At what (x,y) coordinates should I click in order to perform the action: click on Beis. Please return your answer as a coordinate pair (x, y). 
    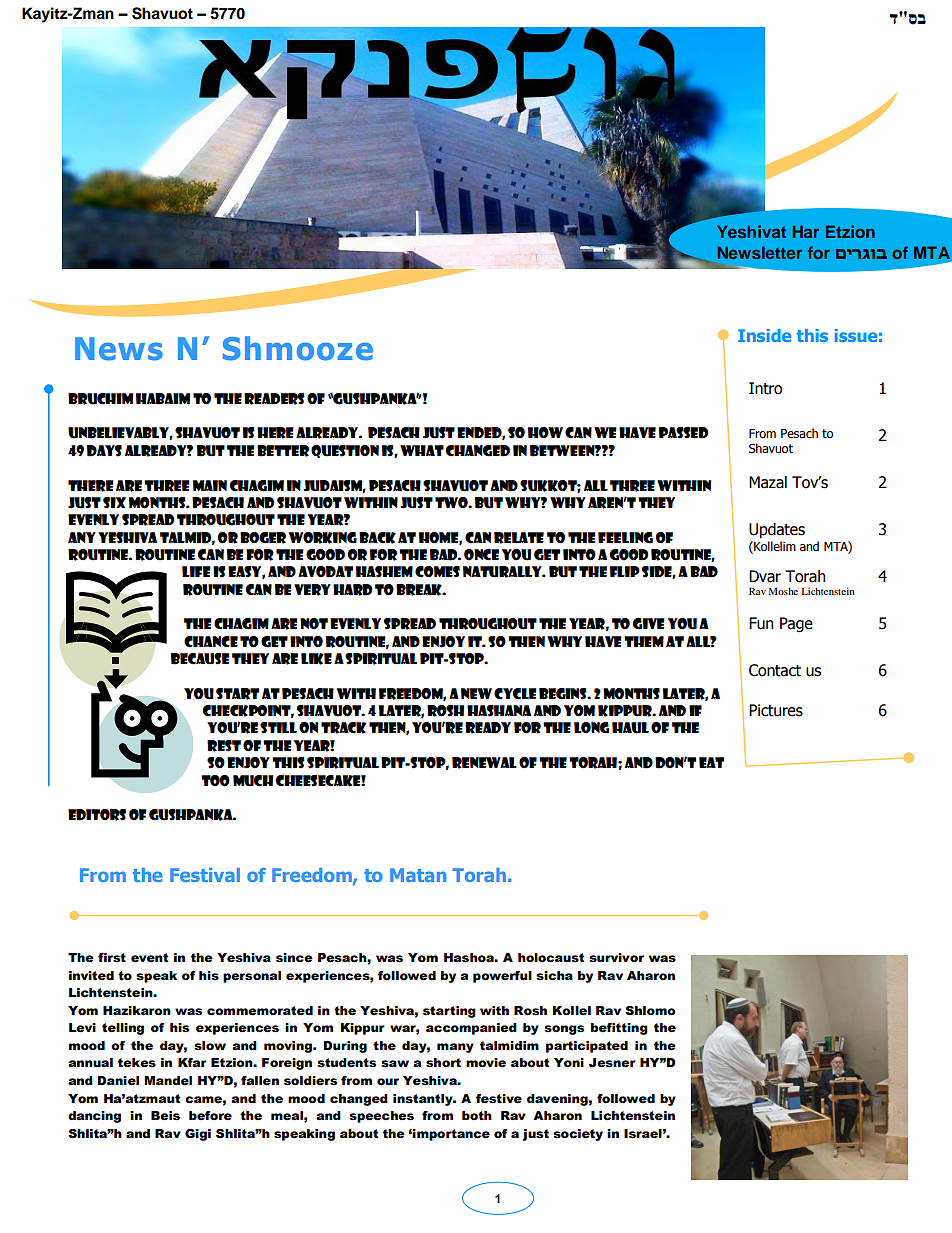
    Looking at the image, I should click on (165, 1116).
